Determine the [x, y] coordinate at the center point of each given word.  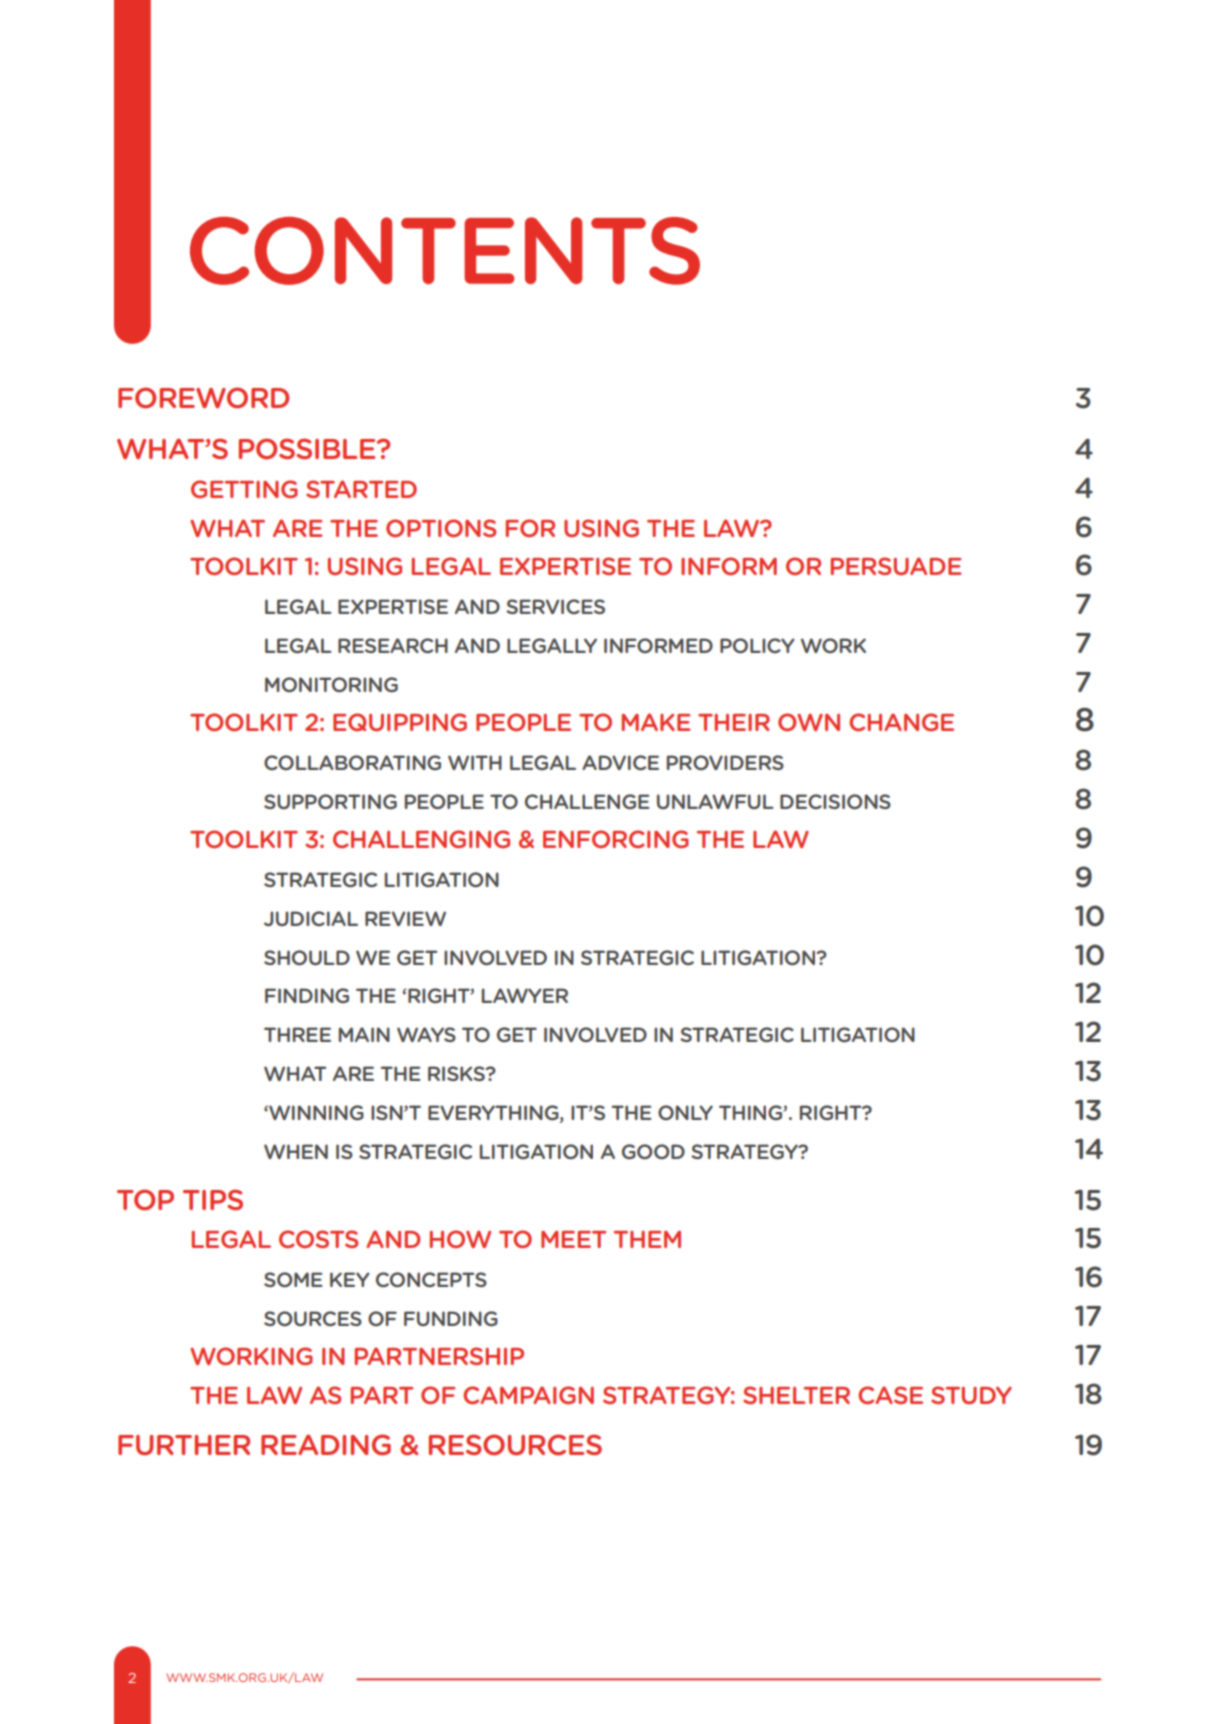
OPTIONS [441, 528]
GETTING [244, 489]
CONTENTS [445, 251]
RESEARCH [393, 645]
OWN [809, 722]
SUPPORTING [330, 801]
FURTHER [184, 1445]
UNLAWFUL [715, 801]
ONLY [685, 1112]
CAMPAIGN [528, 1395]
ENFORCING [616, 839]
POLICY [757, 645]
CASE [890, 1395]
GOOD [653, 1151]
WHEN [296, 1151]
